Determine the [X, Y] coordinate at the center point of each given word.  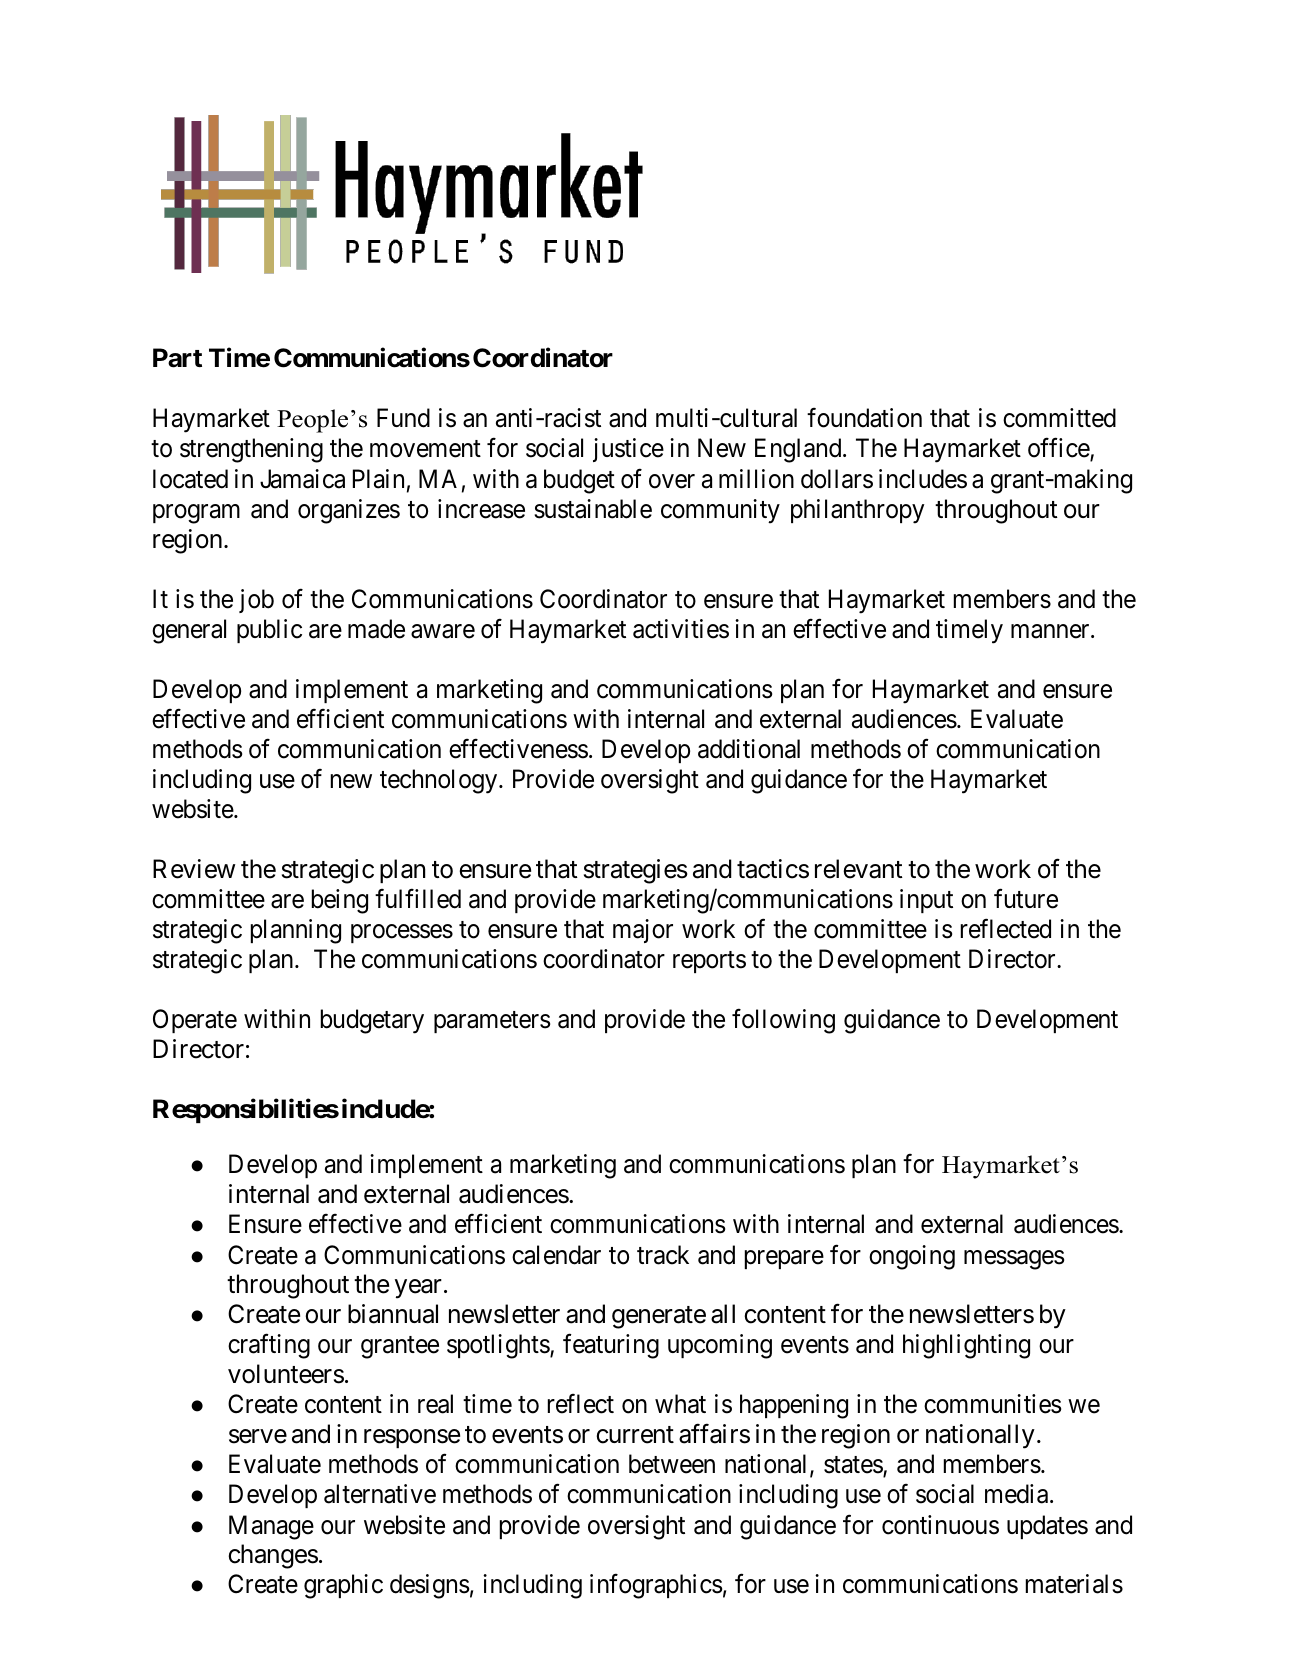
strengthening [251, 450]
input [926, 901]
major [643, 931]
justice [628, 450]
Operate [195, 1021]
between [672, 1464]
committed [1059, 418]
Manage [271, 1527]
